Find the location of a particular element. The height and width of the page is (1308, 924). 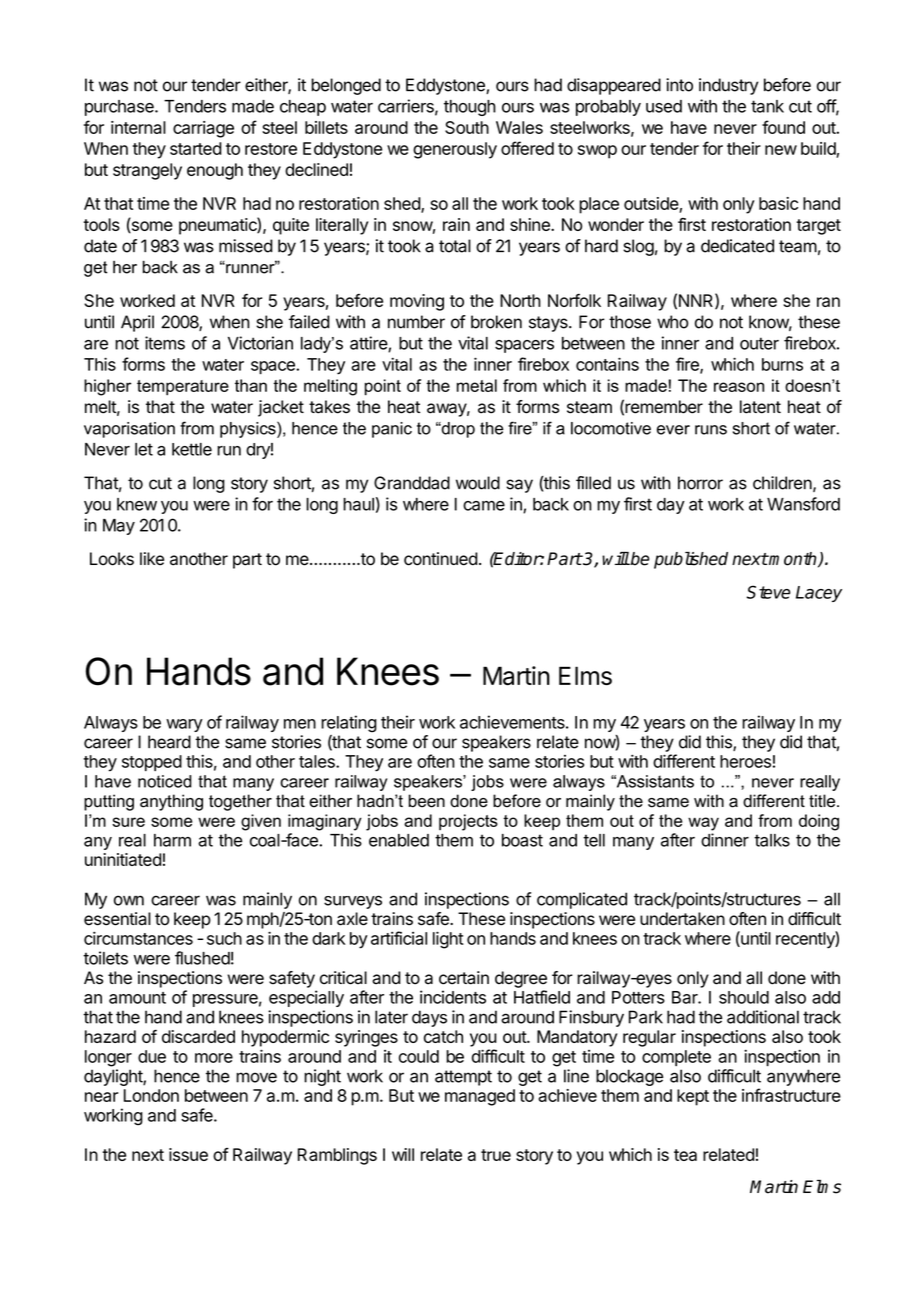

metal is located at coordinates (477, 385).
